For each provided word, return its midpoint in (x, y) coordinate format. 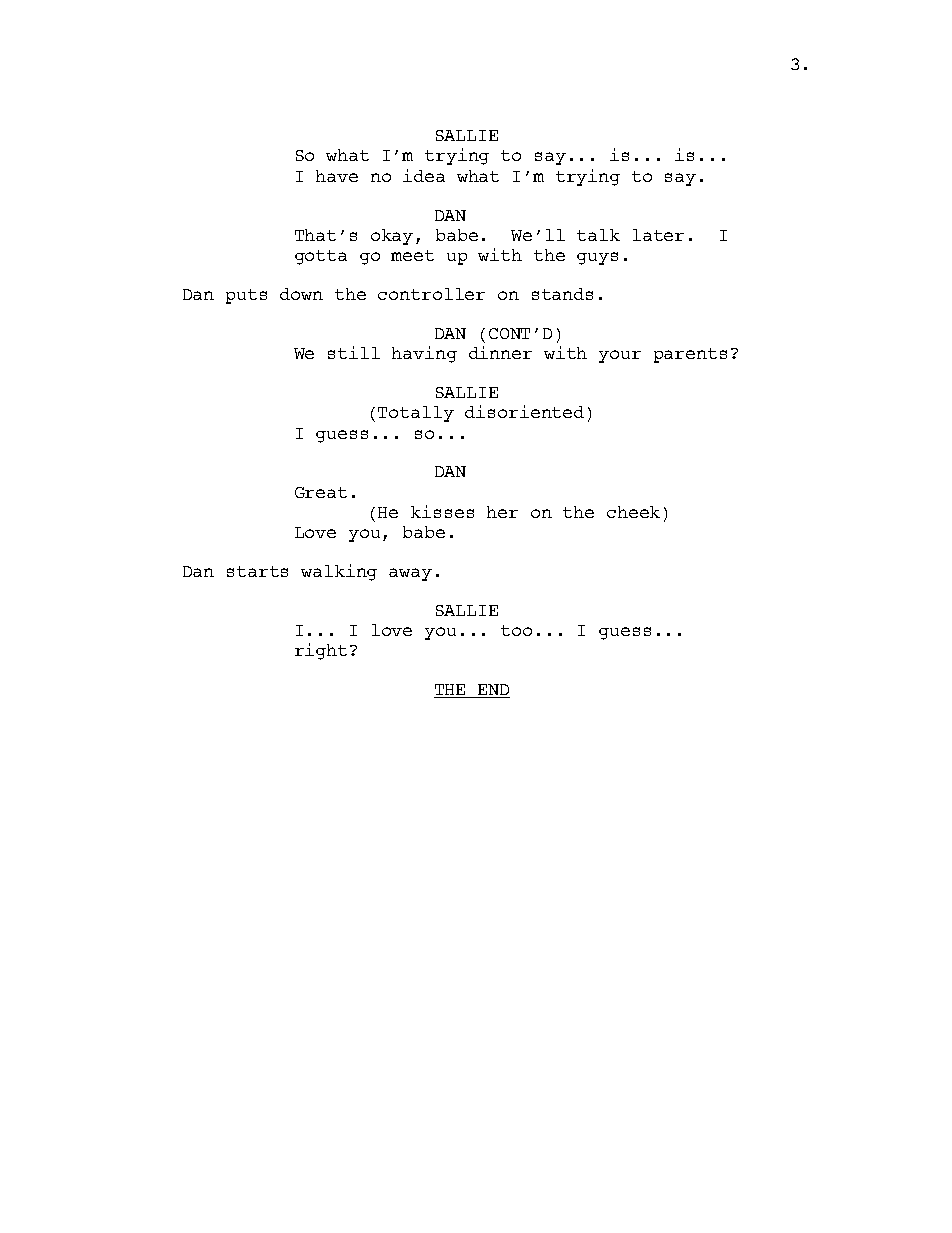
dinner (500, 352)
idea (424, 175)
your (620, 356)
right (321, 651)
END (492, 691)
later (658, 235)
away (410, 574)
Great (321, 492)
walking (339, 572)
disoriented (524, 411)
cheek (633, 512)
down (301, 294)
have (337, 176)
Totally (416, 414)
